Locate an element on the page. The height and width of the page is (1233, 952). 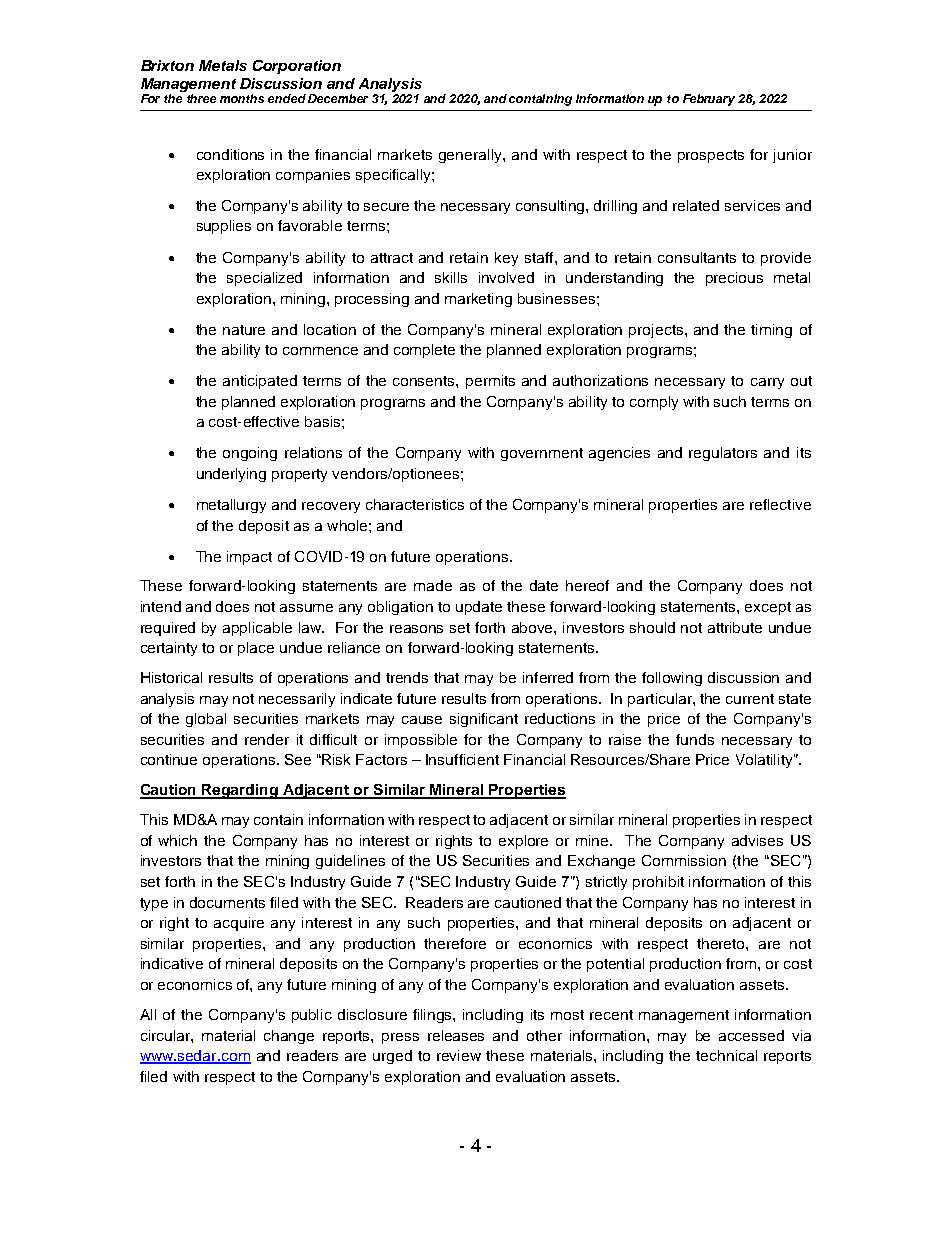
February is located at coordinates (709, 100).
